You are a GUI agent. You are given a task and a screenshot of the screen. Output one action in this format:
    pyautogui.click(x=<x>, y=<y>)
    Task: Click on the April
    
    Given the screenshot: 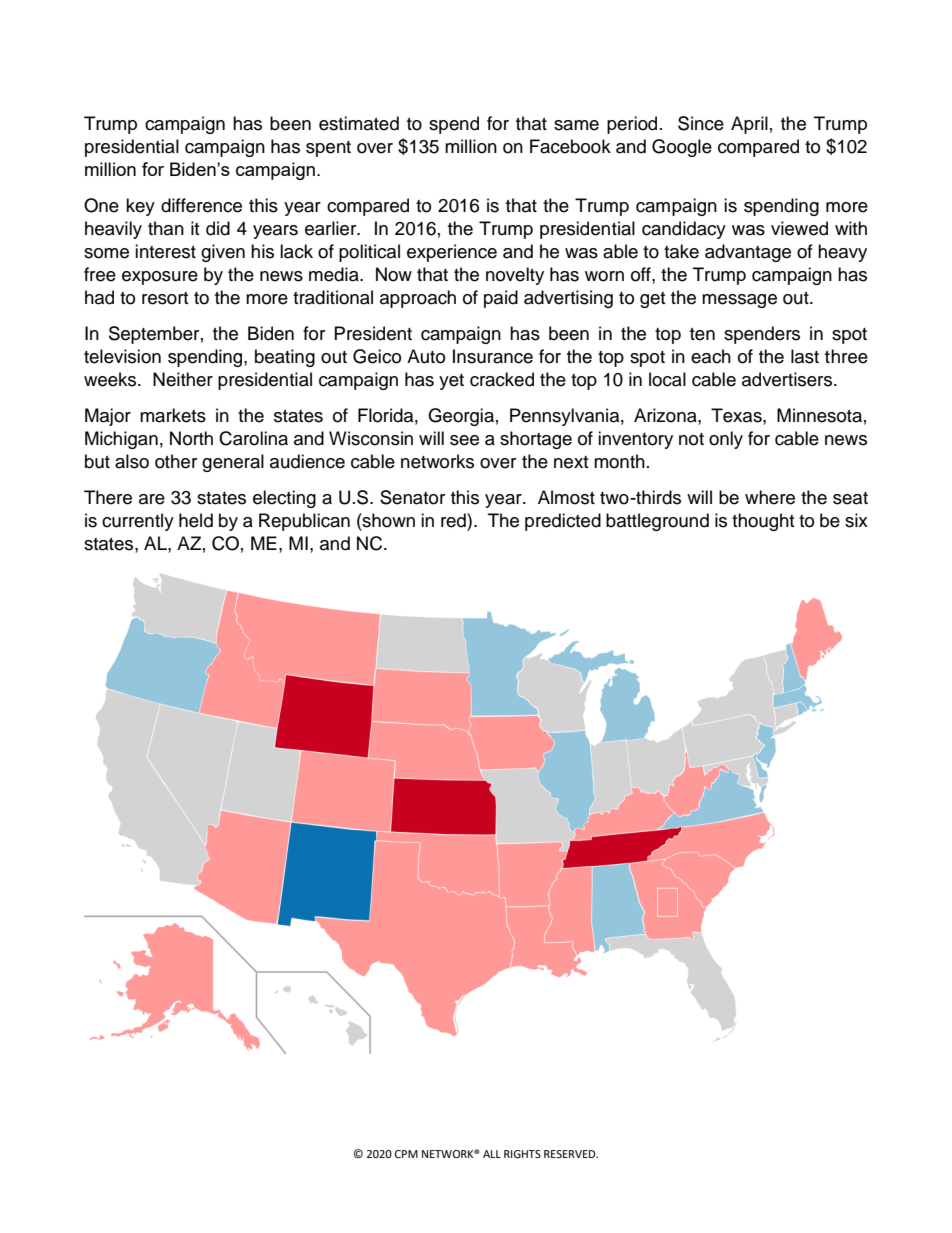 What is the action you would take?
    pyautogui.click(x=749, y=125)
